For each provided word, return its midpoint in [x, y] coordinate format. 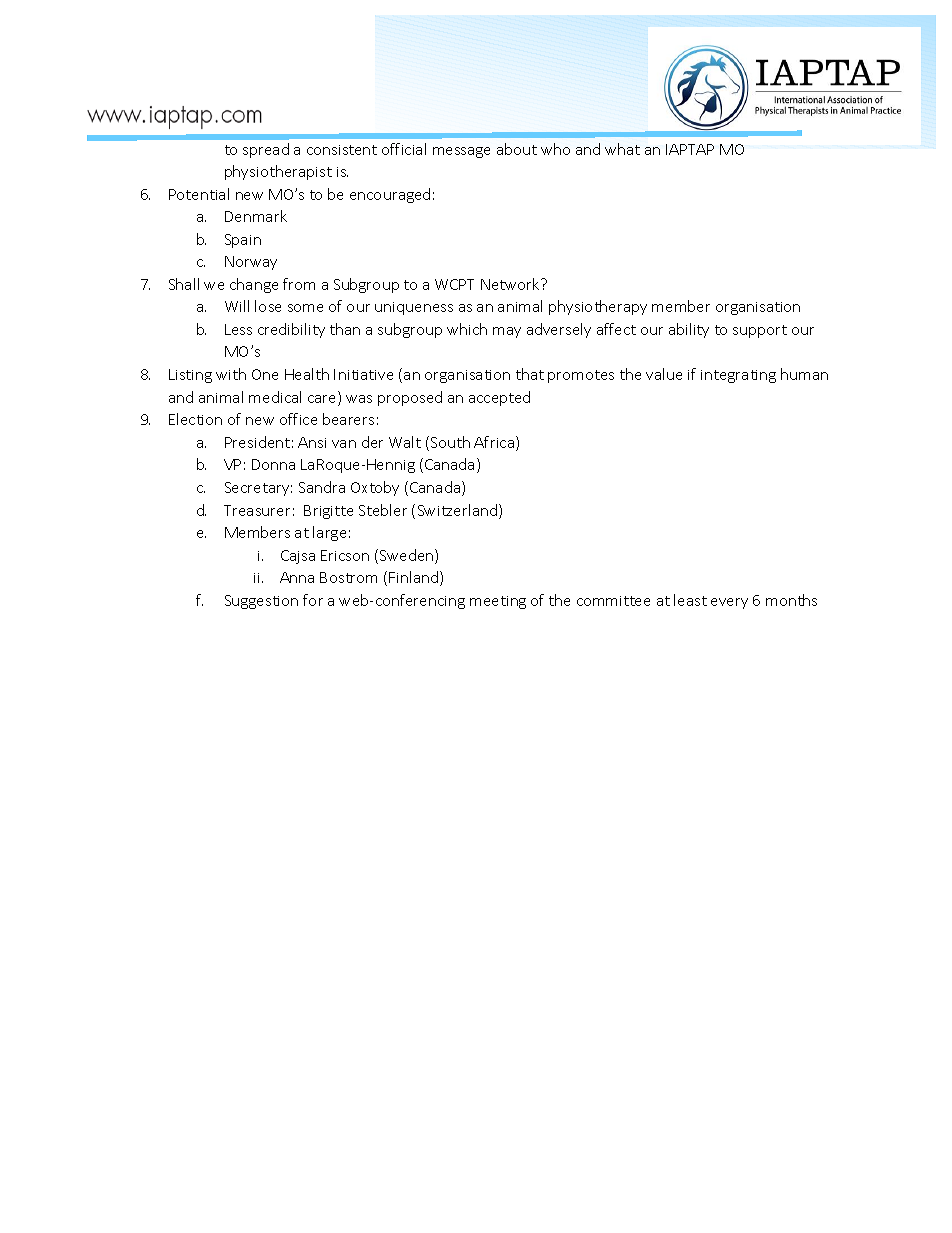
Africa [495, 443]
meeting [498, 602]
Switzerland [459, 511]
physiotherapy [598, 307]
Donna [273, 464]
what [622, 149]
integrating [738, 376]
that [530, 374]
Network [511, 284]
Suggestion [261, 602]
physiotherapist [278, 172]
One [265, 374]
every [729, 603]
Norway [251, 263]
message [461, 152]
